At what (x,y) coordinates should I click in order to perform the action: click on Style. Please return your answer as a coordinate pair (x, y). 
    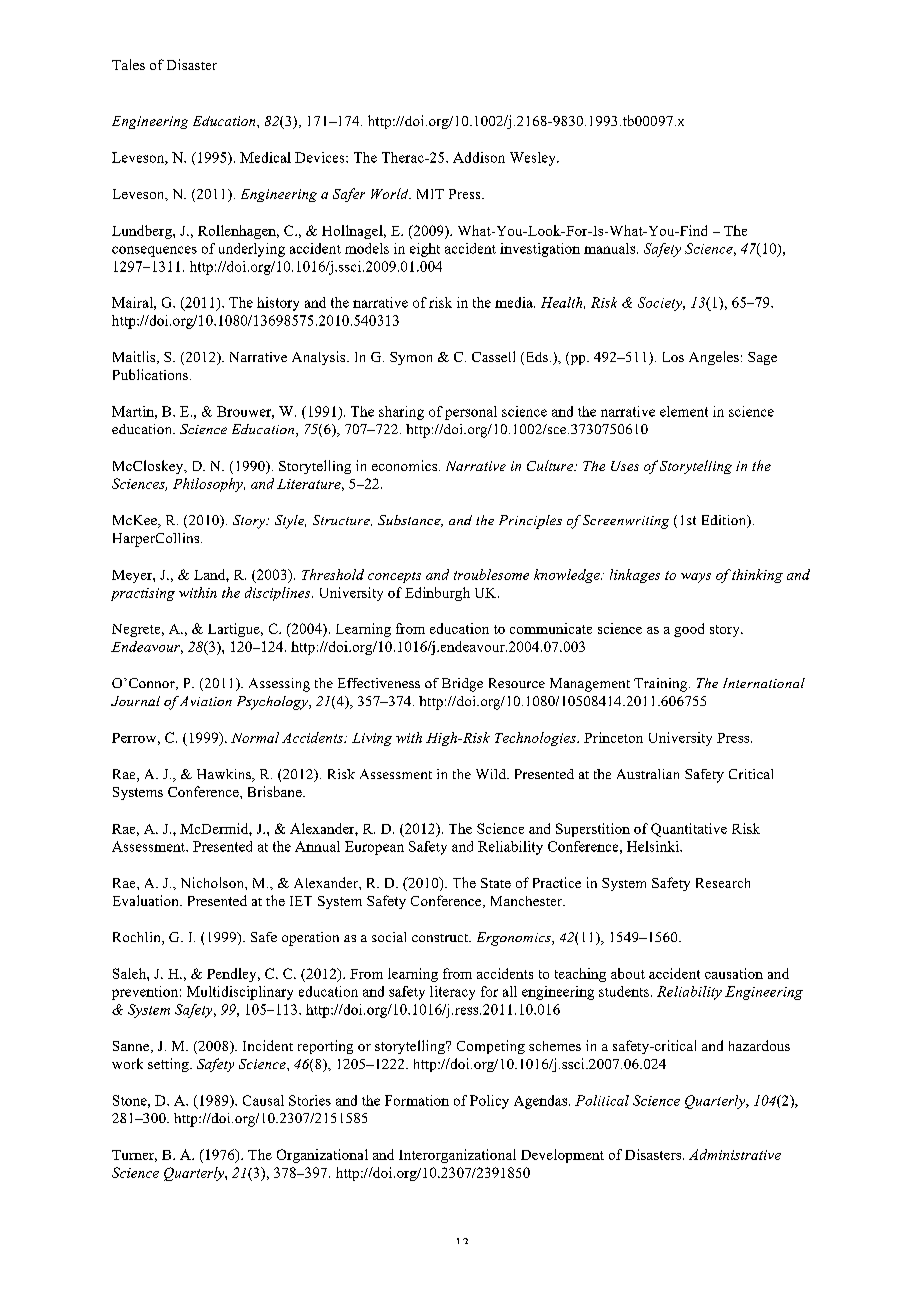
    Looking at the image, I should click on (290, 522).
